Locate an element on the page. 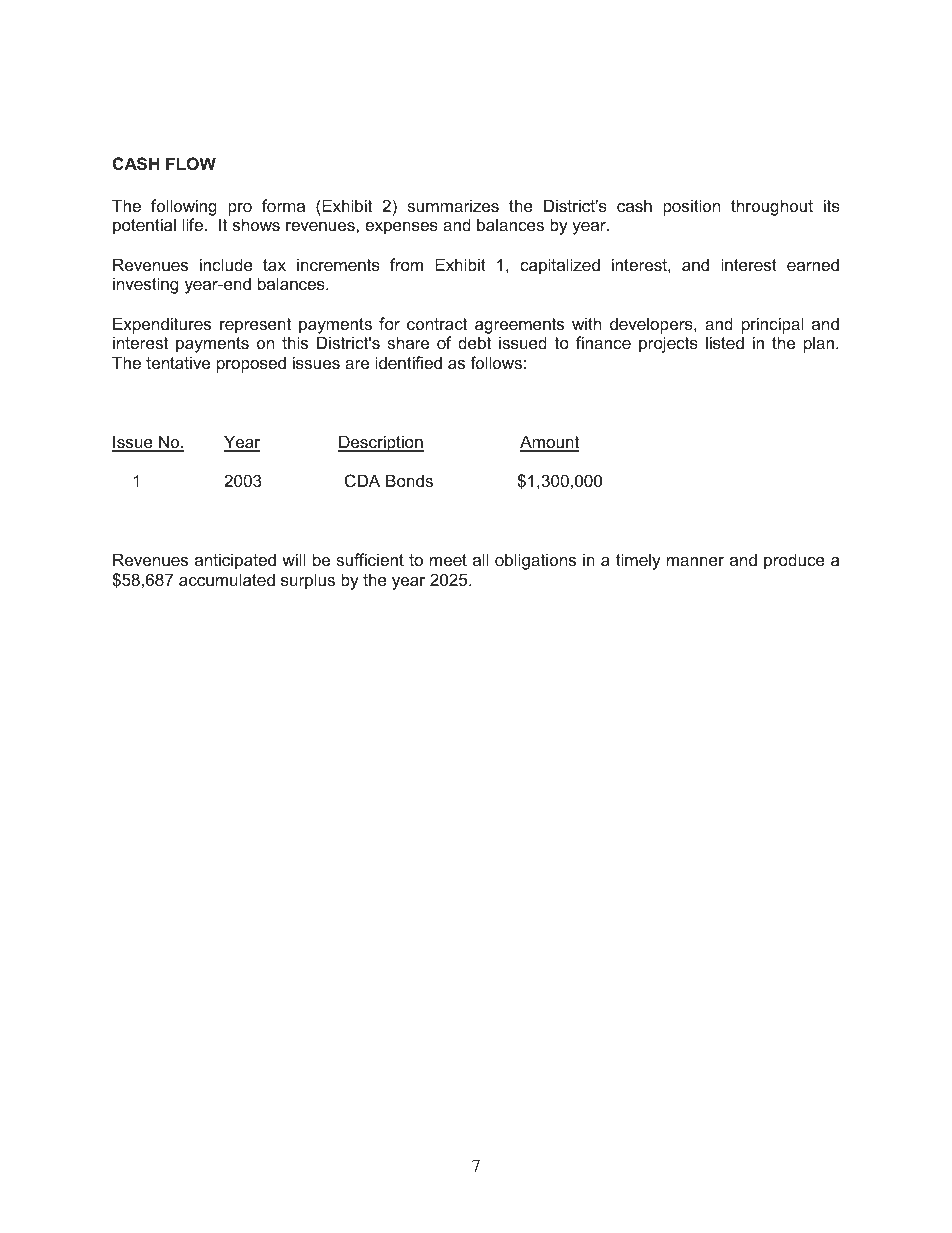  FLOW is located at coordinates (191, 163).
